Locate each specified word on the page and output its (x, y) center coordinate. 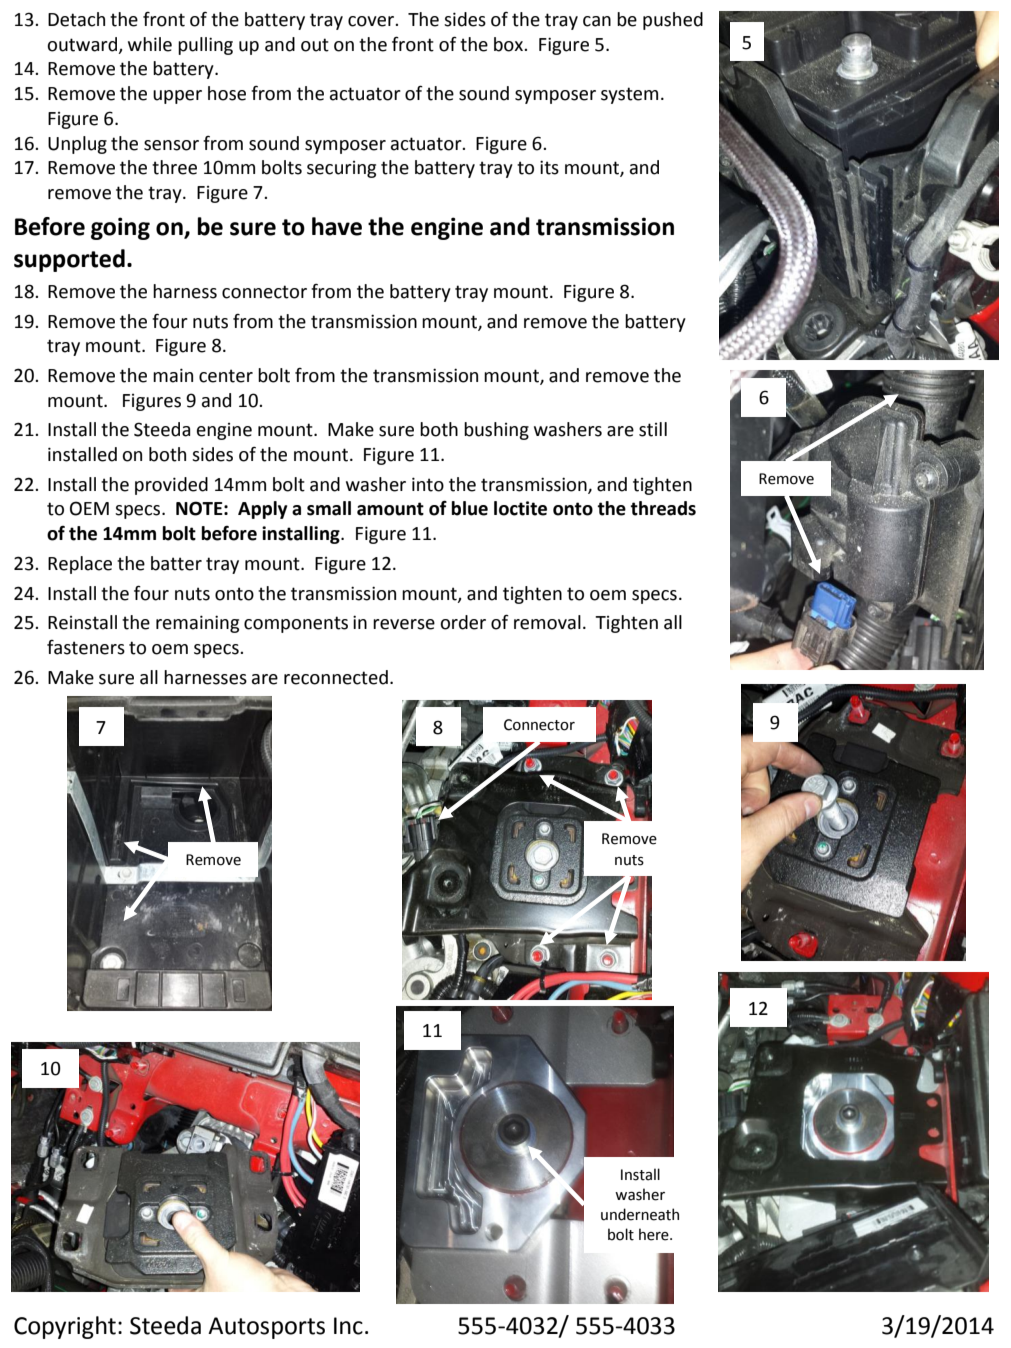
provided (171, 486)
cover (372, 21)
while (150, 44)
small (329, 508)
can (597, 21)
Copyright (65, 1327)
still (653, 429)
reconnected (336, 677)
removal (547, 622)
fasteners (86, 647)
